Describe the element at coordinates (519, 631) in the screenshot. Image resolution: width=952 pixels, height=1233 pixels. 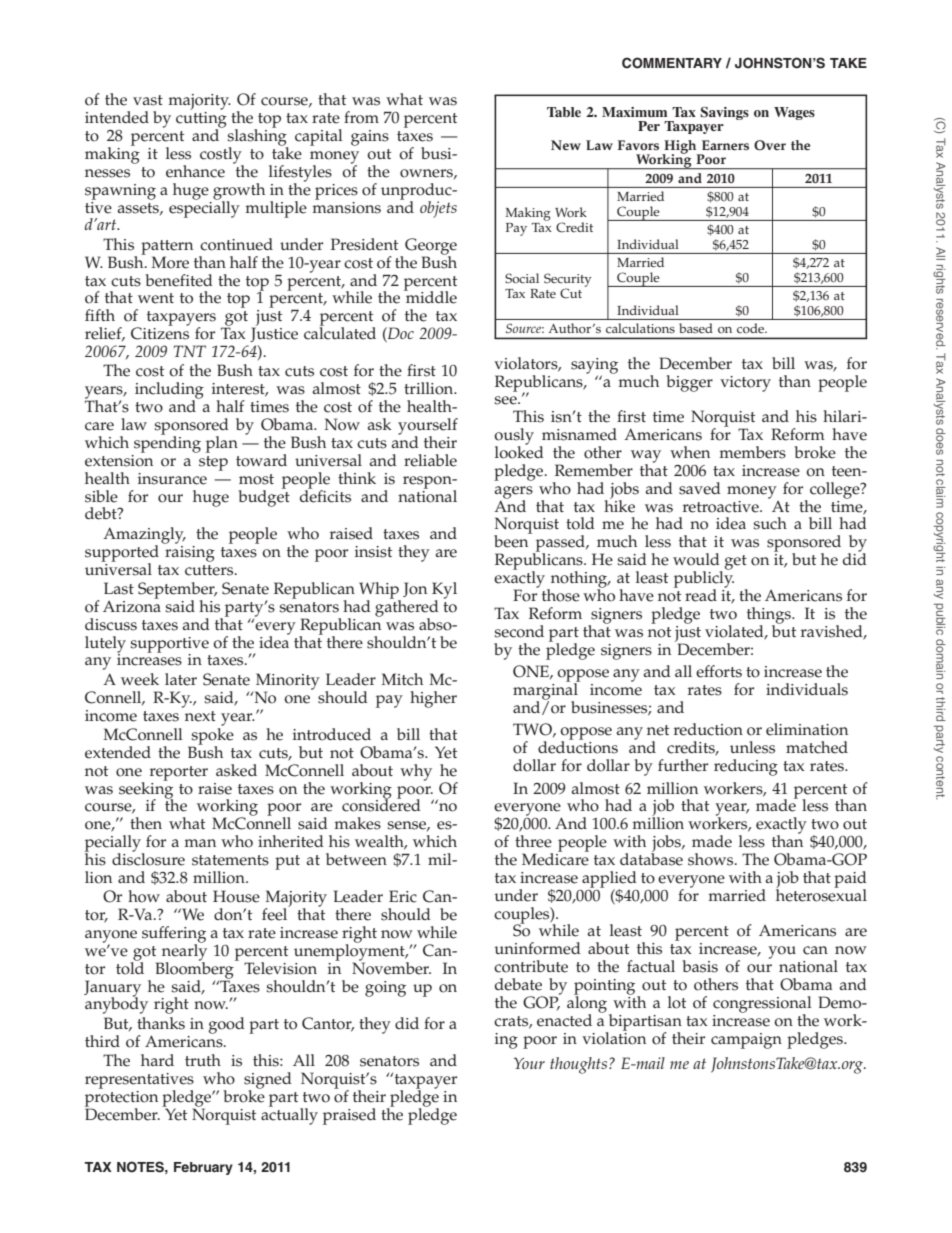
I see `second` at that location.
